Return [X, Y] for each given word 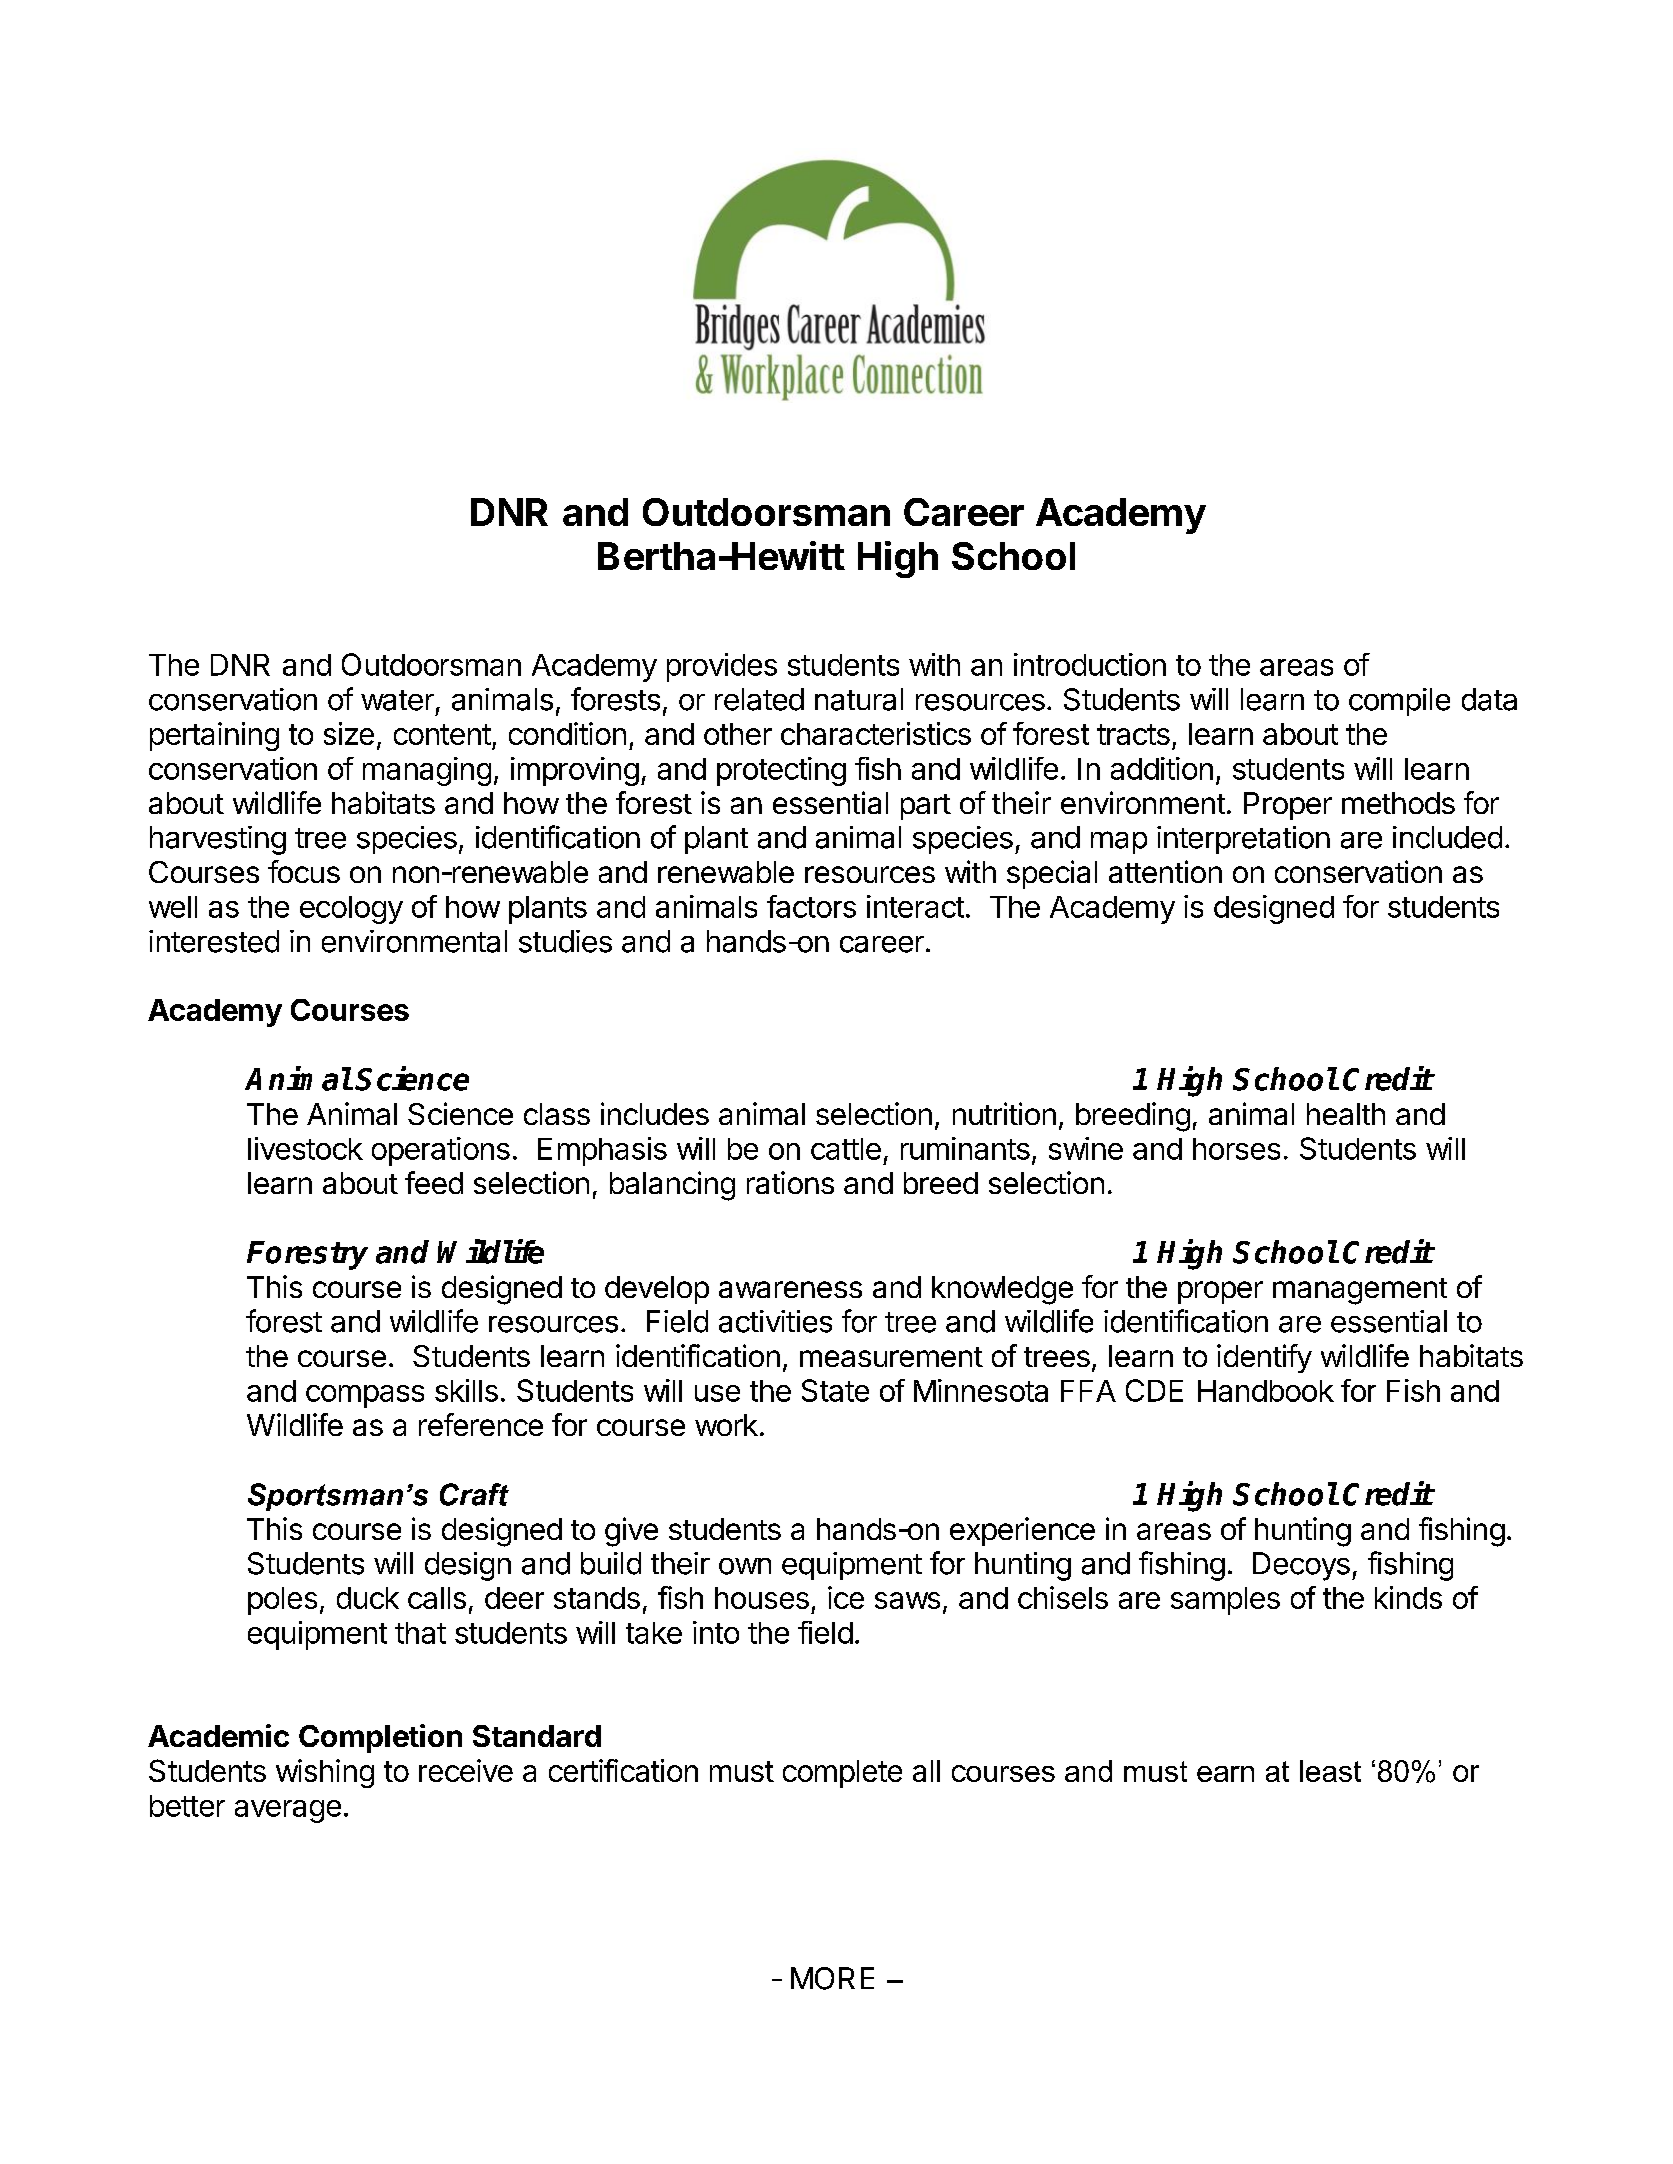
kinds [1408, 1597]
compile [1399, 702]
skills [466, 1390]
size [349, 733]
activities [775, 1321]
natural [859, 699]
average [288, 1811]
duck [368, 1598]
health [1346, 1114]
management [1360, 1291]
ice [846, 1597]
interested [214, 941]
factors [811, 906]
